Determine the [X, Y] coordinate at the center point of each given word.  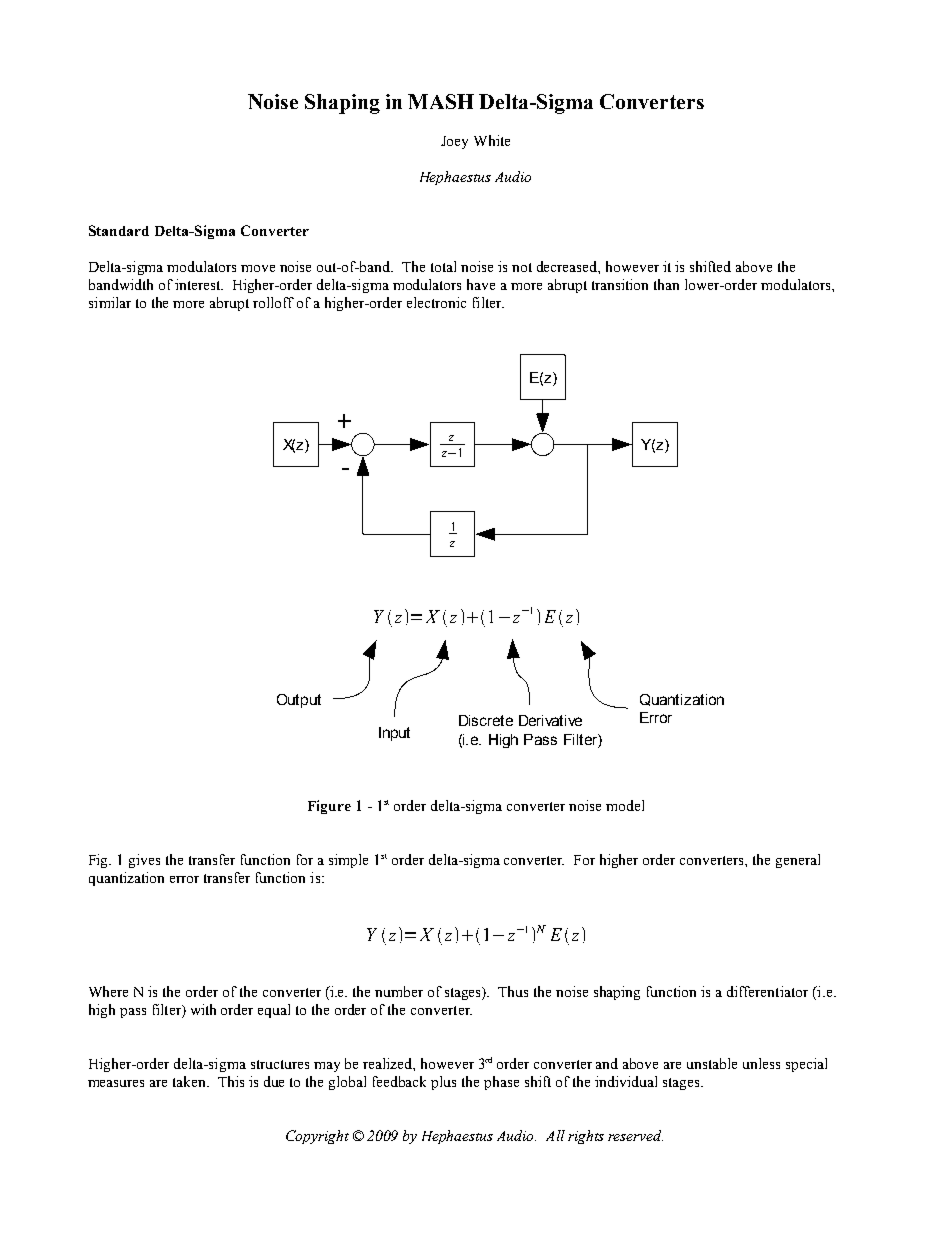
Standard [119, 230]
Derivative [550, 720]
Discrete [486, 720]
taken [191, 1081]
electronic [436, 302]
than [666, 284]
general [798, 861]
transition [620, 284]
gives [144, 861]
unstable [712, 1063]
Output [299, 701]
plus [443, 1083]
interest [199, 284]
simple [348, 861]
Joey [454, 142]
